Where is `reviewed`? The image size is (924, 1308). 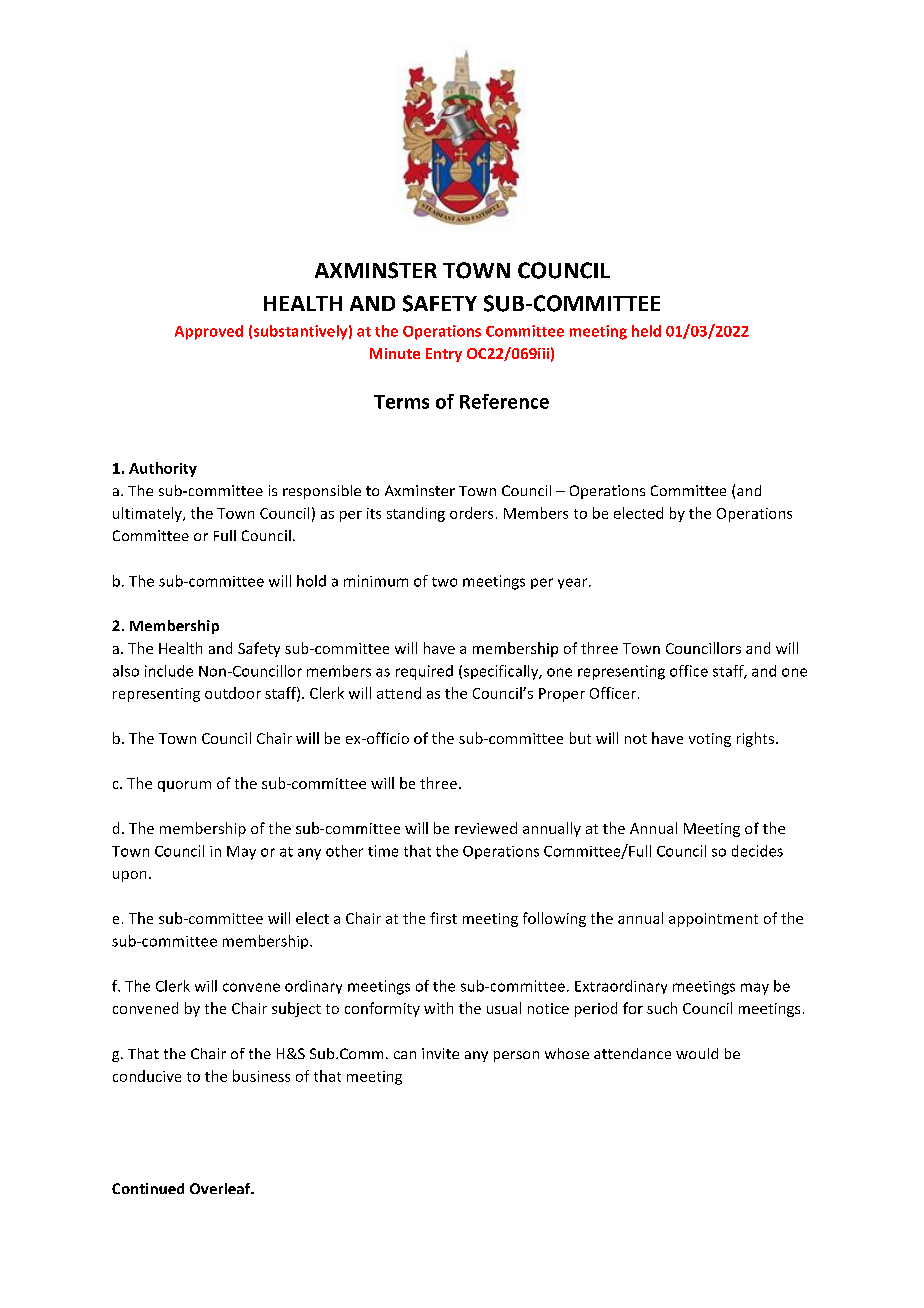
reviewed is located at coordinates (486, 828).
